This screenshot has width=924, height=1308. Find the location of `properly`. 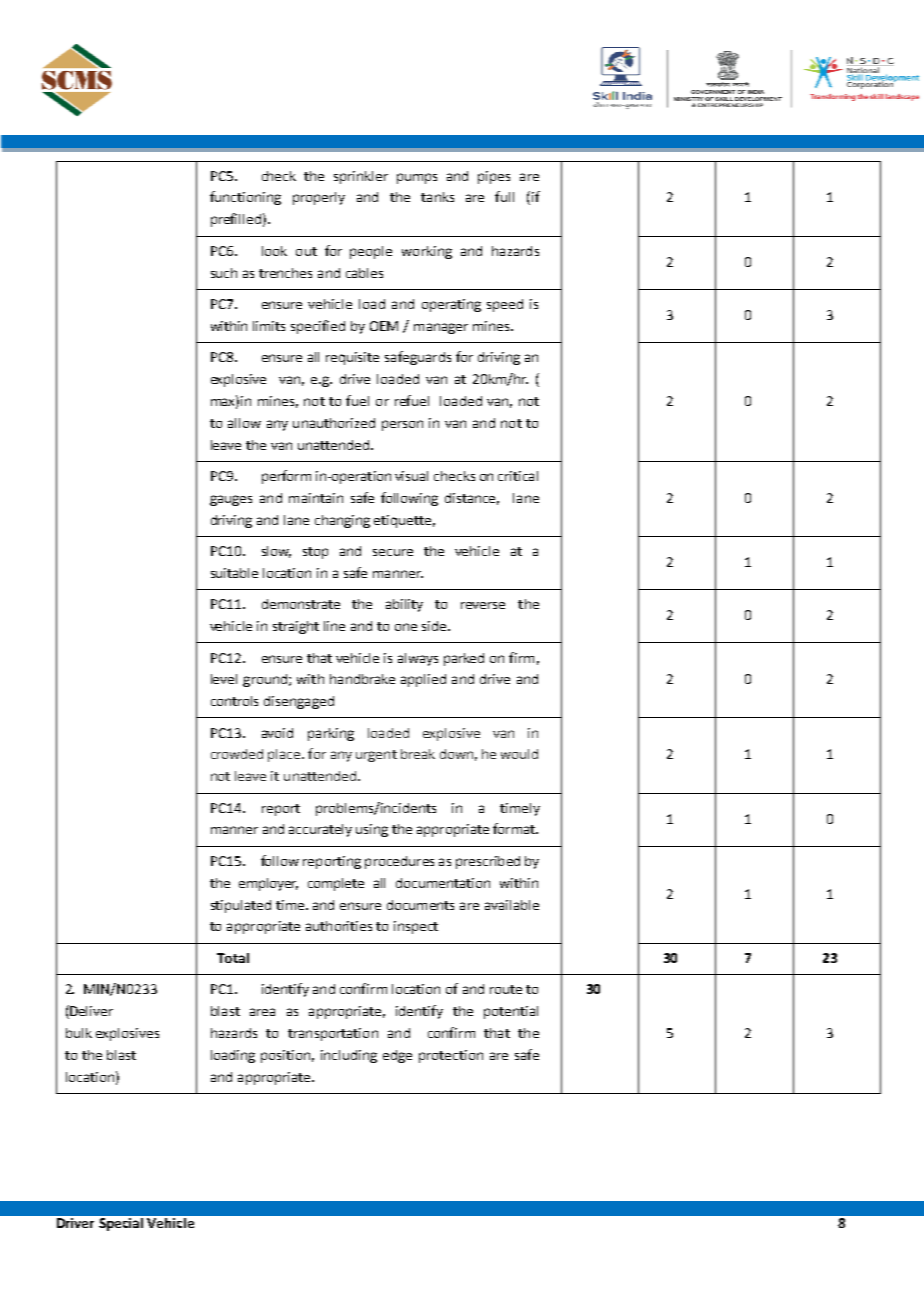

properly is located at coordinates (319, 198).
